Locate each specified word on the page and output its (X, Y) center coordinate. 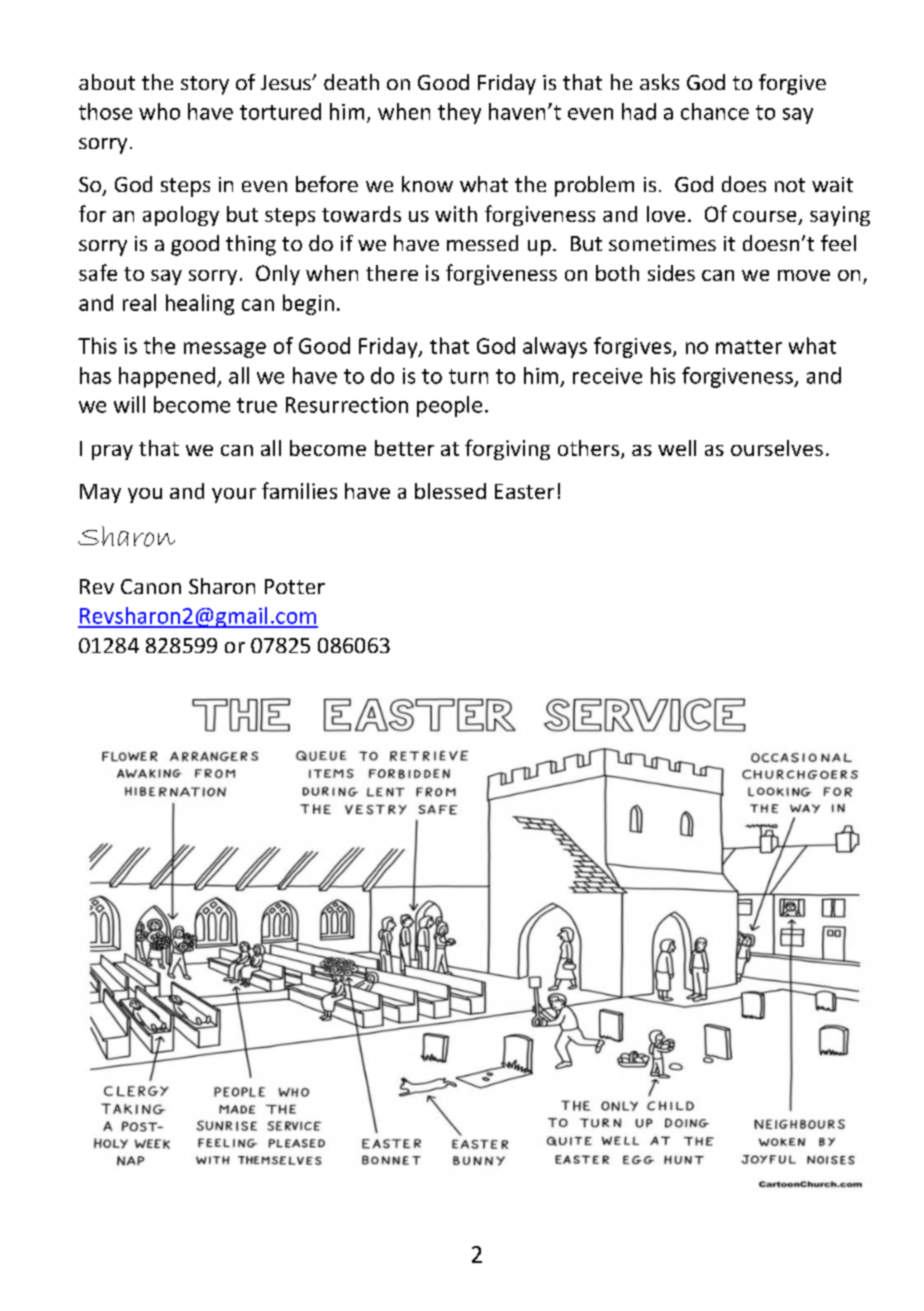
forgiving (507, 449)
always (555, 347)
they (459, 113)
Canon (151, 586)
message (225, 350)
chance (715, 111)
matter (749, 347)
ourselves (777, 448)
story (205, 85)
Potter (295, 586)
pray (112, 452)
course (766, 218)
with (456, 214)
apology (181, 216)
